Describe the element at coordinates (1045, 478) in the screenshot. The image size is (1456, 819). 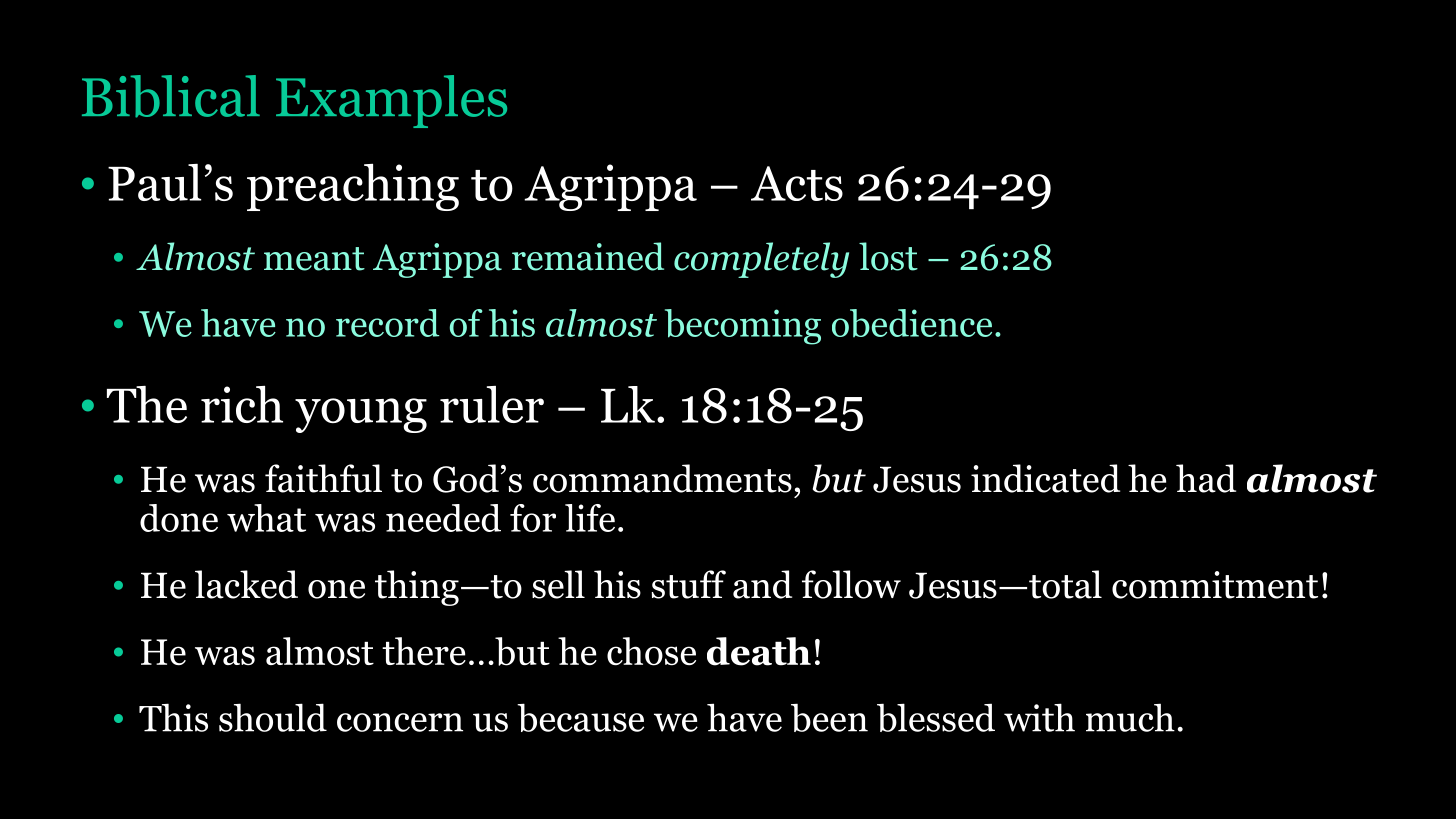
I see `indicated` at that location.
